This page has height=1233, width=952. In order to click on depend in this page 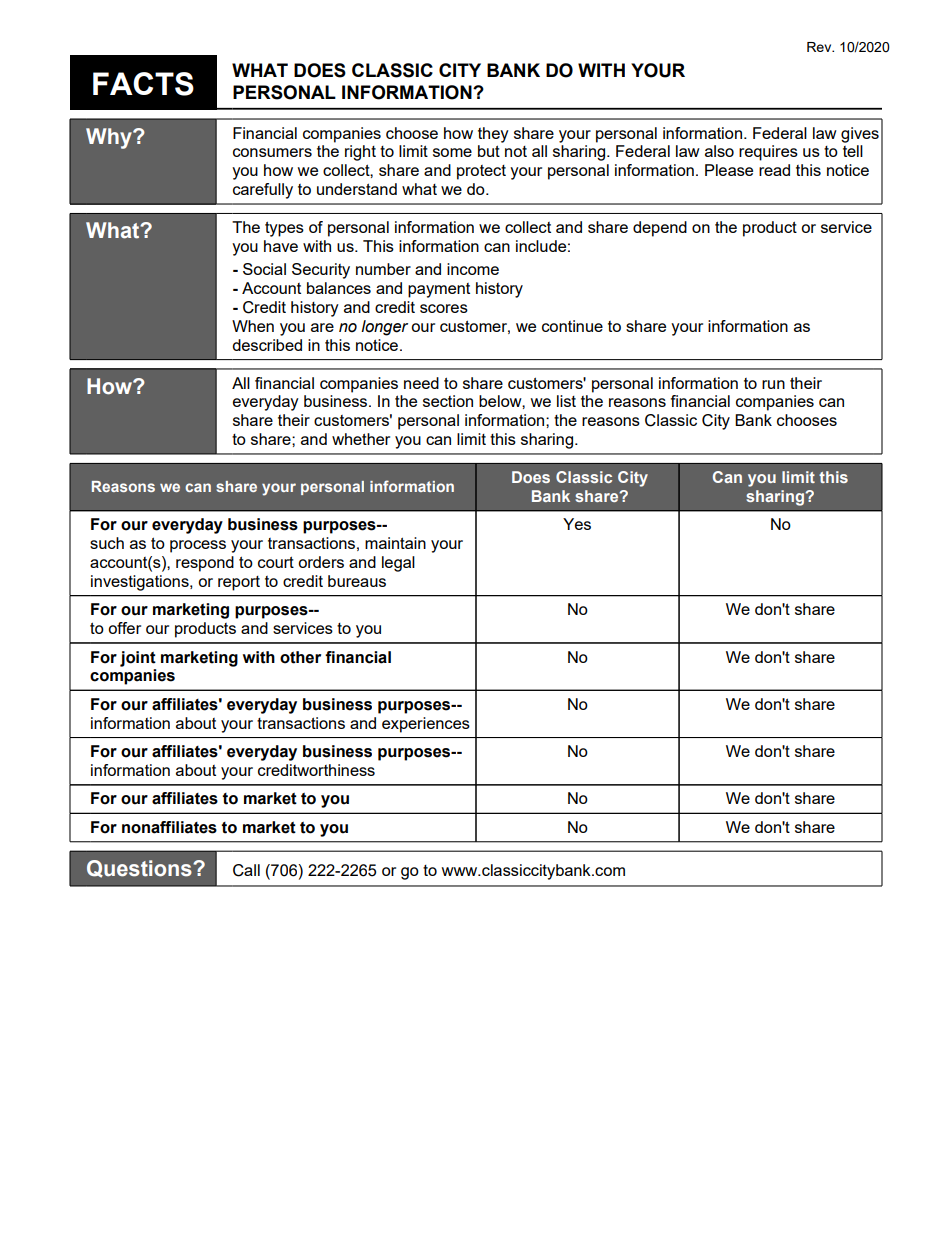, I will do `click(660, 229)`.
